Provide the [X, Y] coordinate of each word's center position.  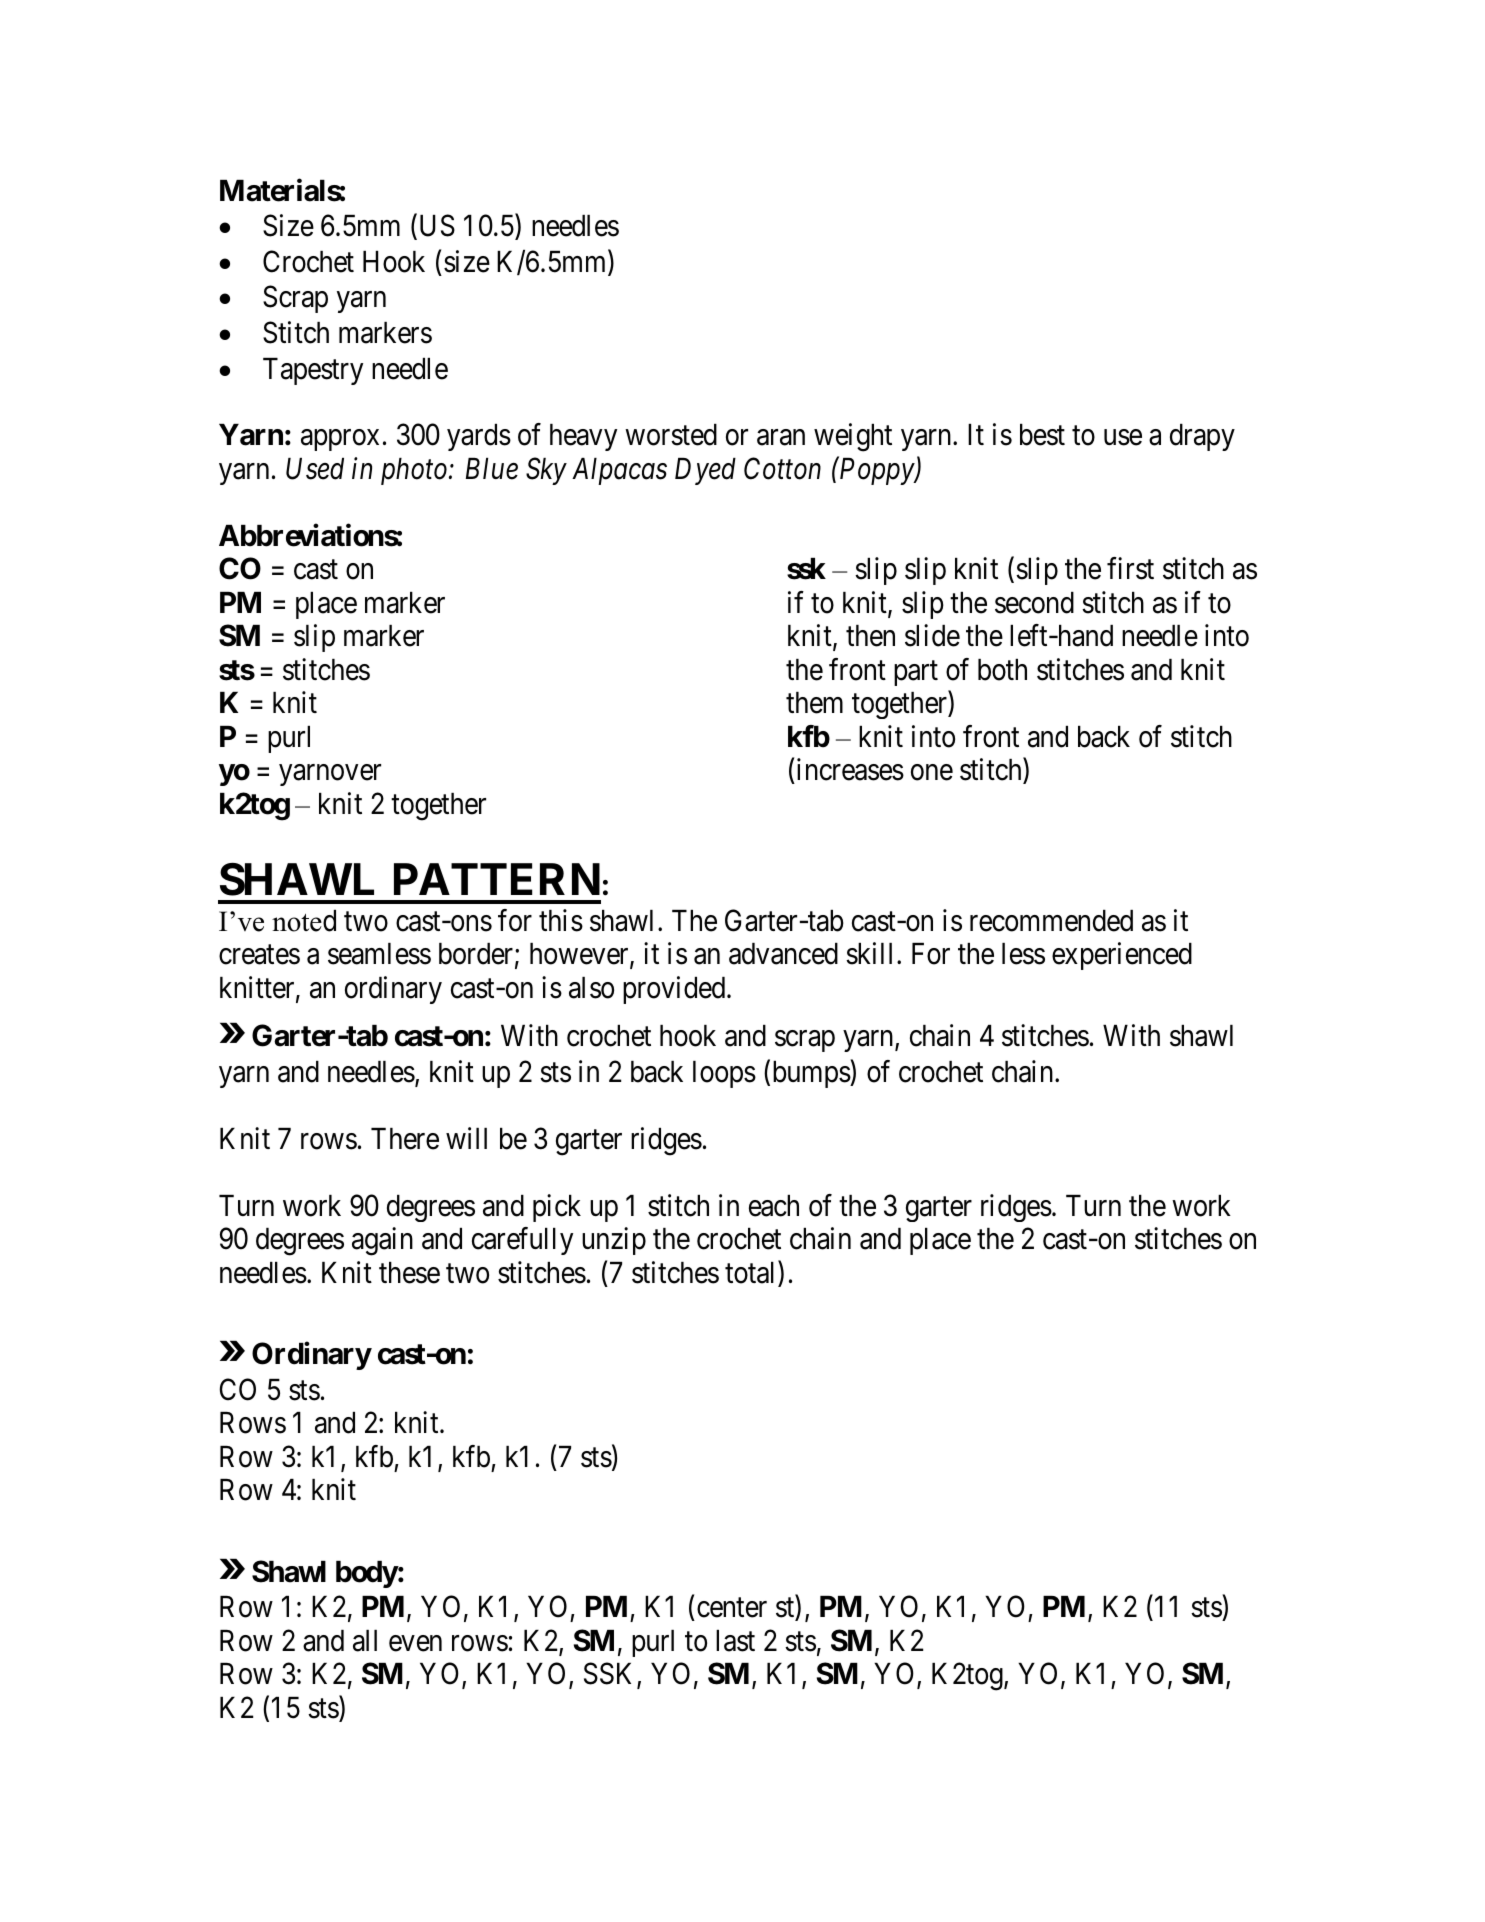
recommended [1051, 921]
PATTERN [497, 879]
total [752, 1273]
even [415, 1644]
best [1042, 435]
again [382, 1241]
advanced [783, 954]
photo [414, 471]
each [774, 1206]
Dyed [705, 471]
